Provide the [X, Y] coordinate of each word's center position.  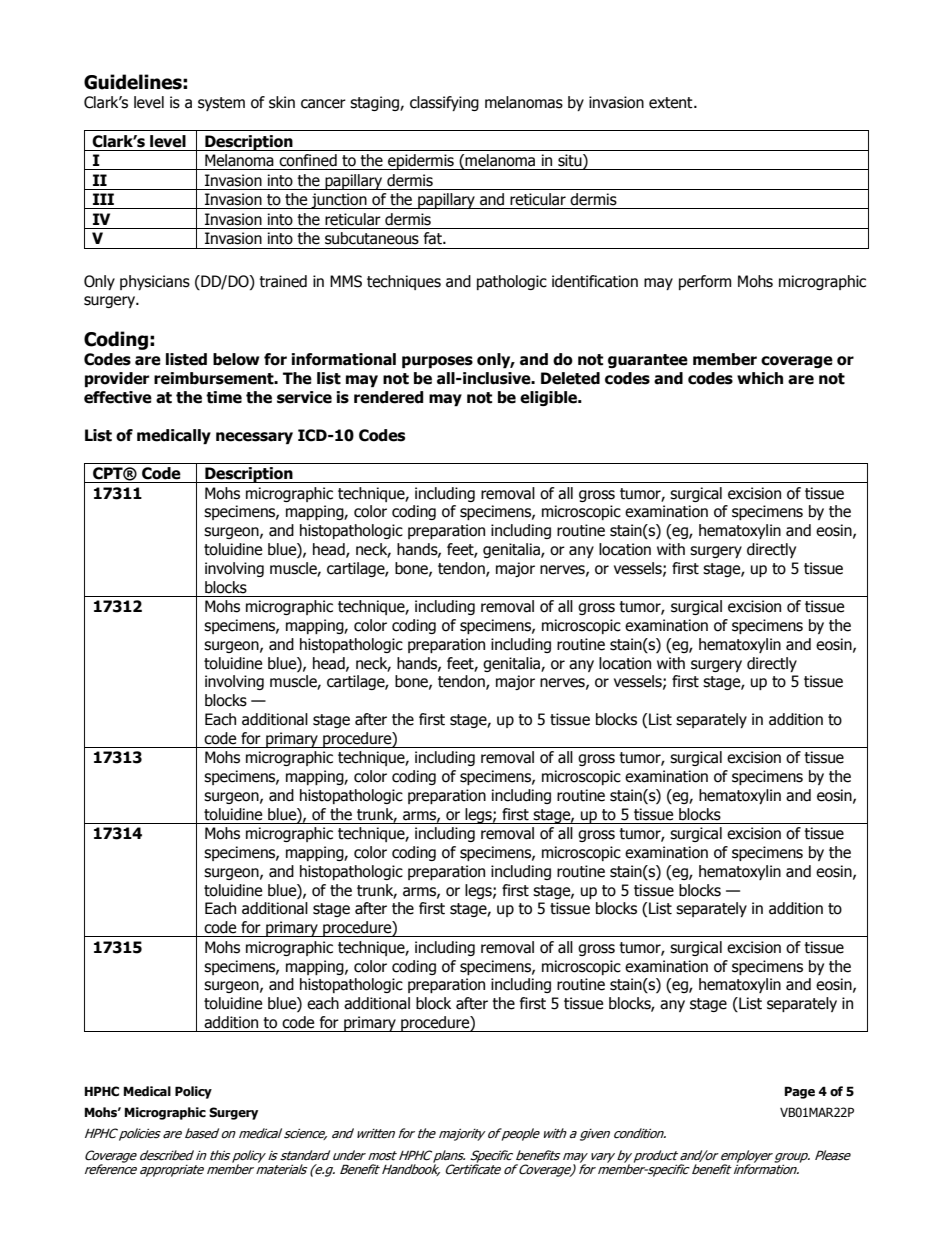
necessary [254, 438]
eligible [549, 398]
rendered [389, 397]
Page [800, 1092]
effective [118, 397]
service [304, 397]
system [221, 104]
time [224, 397]
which [760, 378]
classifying [444, 103]
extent [672, 103]
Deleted [570, 378]
